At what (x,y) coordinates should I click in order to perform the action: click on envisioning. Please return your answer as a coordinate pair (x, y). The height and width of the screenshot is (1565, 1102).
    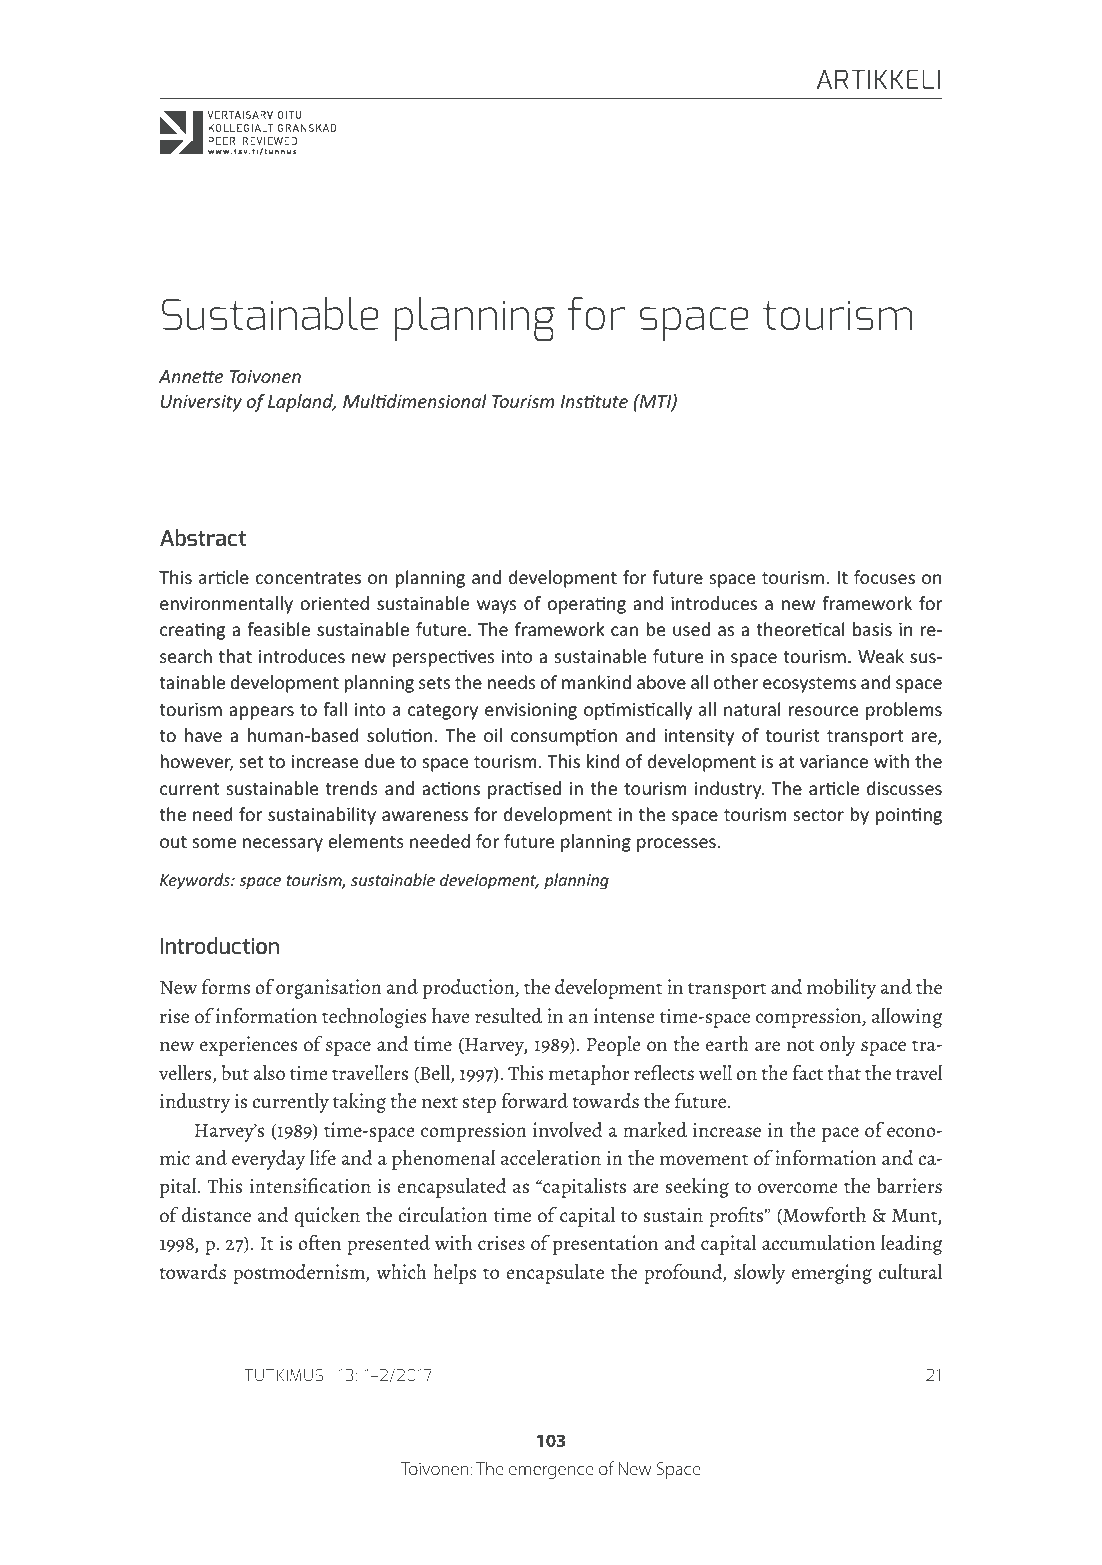
    Looking at the image, I should click on (531, 711).
